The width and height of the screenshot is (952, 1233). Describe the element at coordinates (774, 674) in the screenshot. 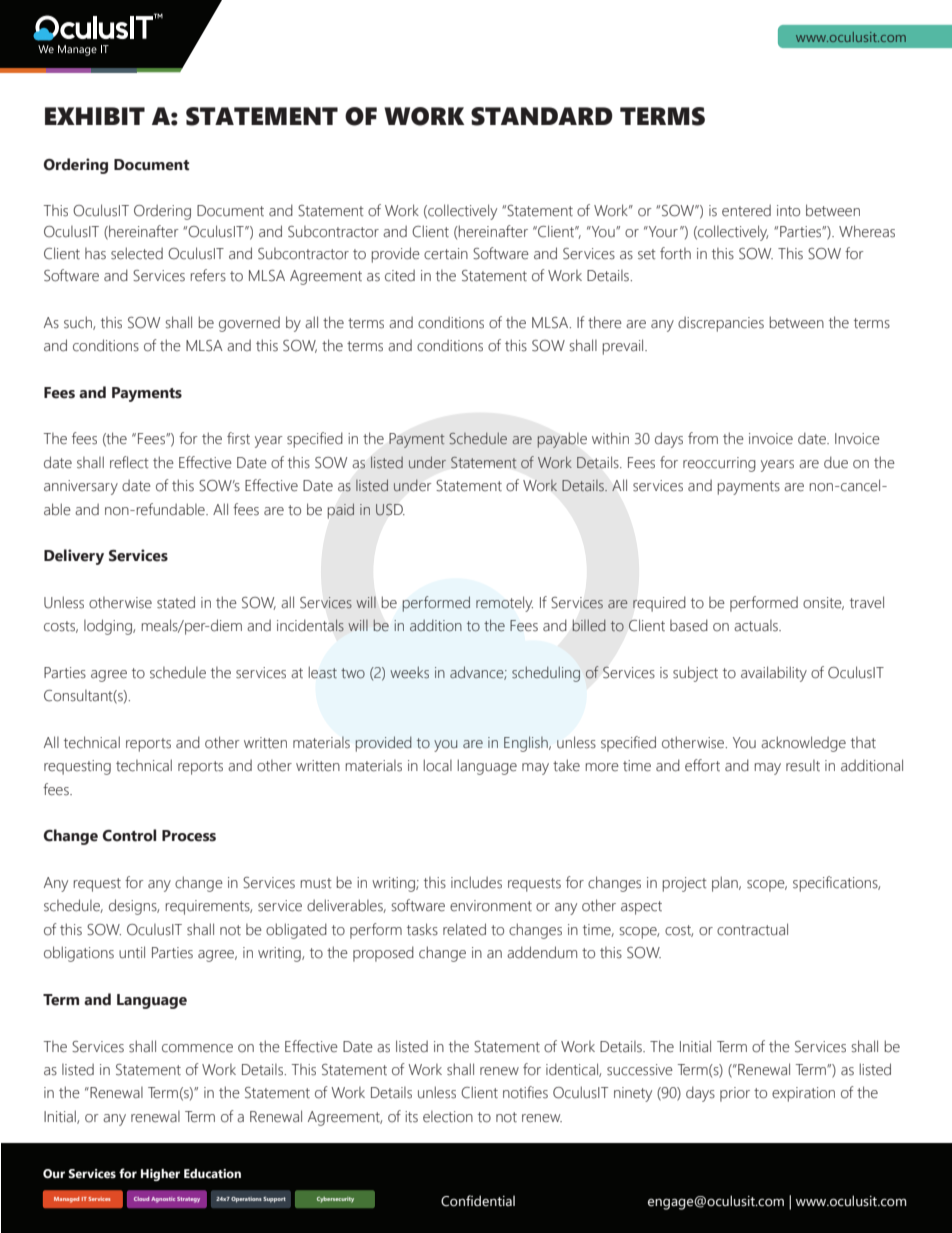

I see `availability` at that location.
